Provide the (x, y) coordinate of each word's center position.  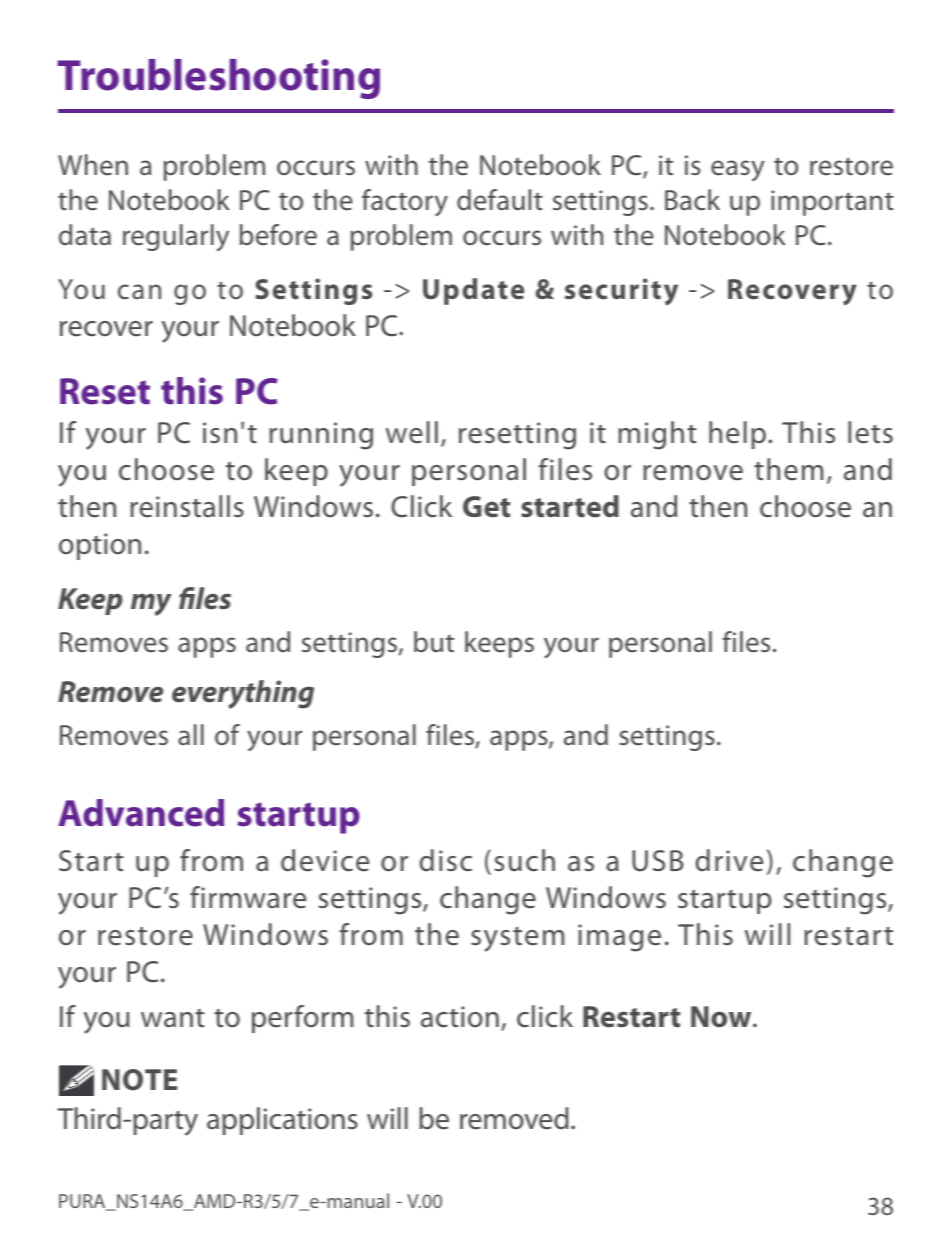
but (434, 641)
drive (729, 860)
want (173, 1018)
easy (738, 170)
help (737, 435)
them (788, 469)
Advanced (141, 813)
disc (445, 860)
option (100, 546)
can (139, 291)
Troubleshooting (218, 79)
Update (473, 291)
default (500, 200)
